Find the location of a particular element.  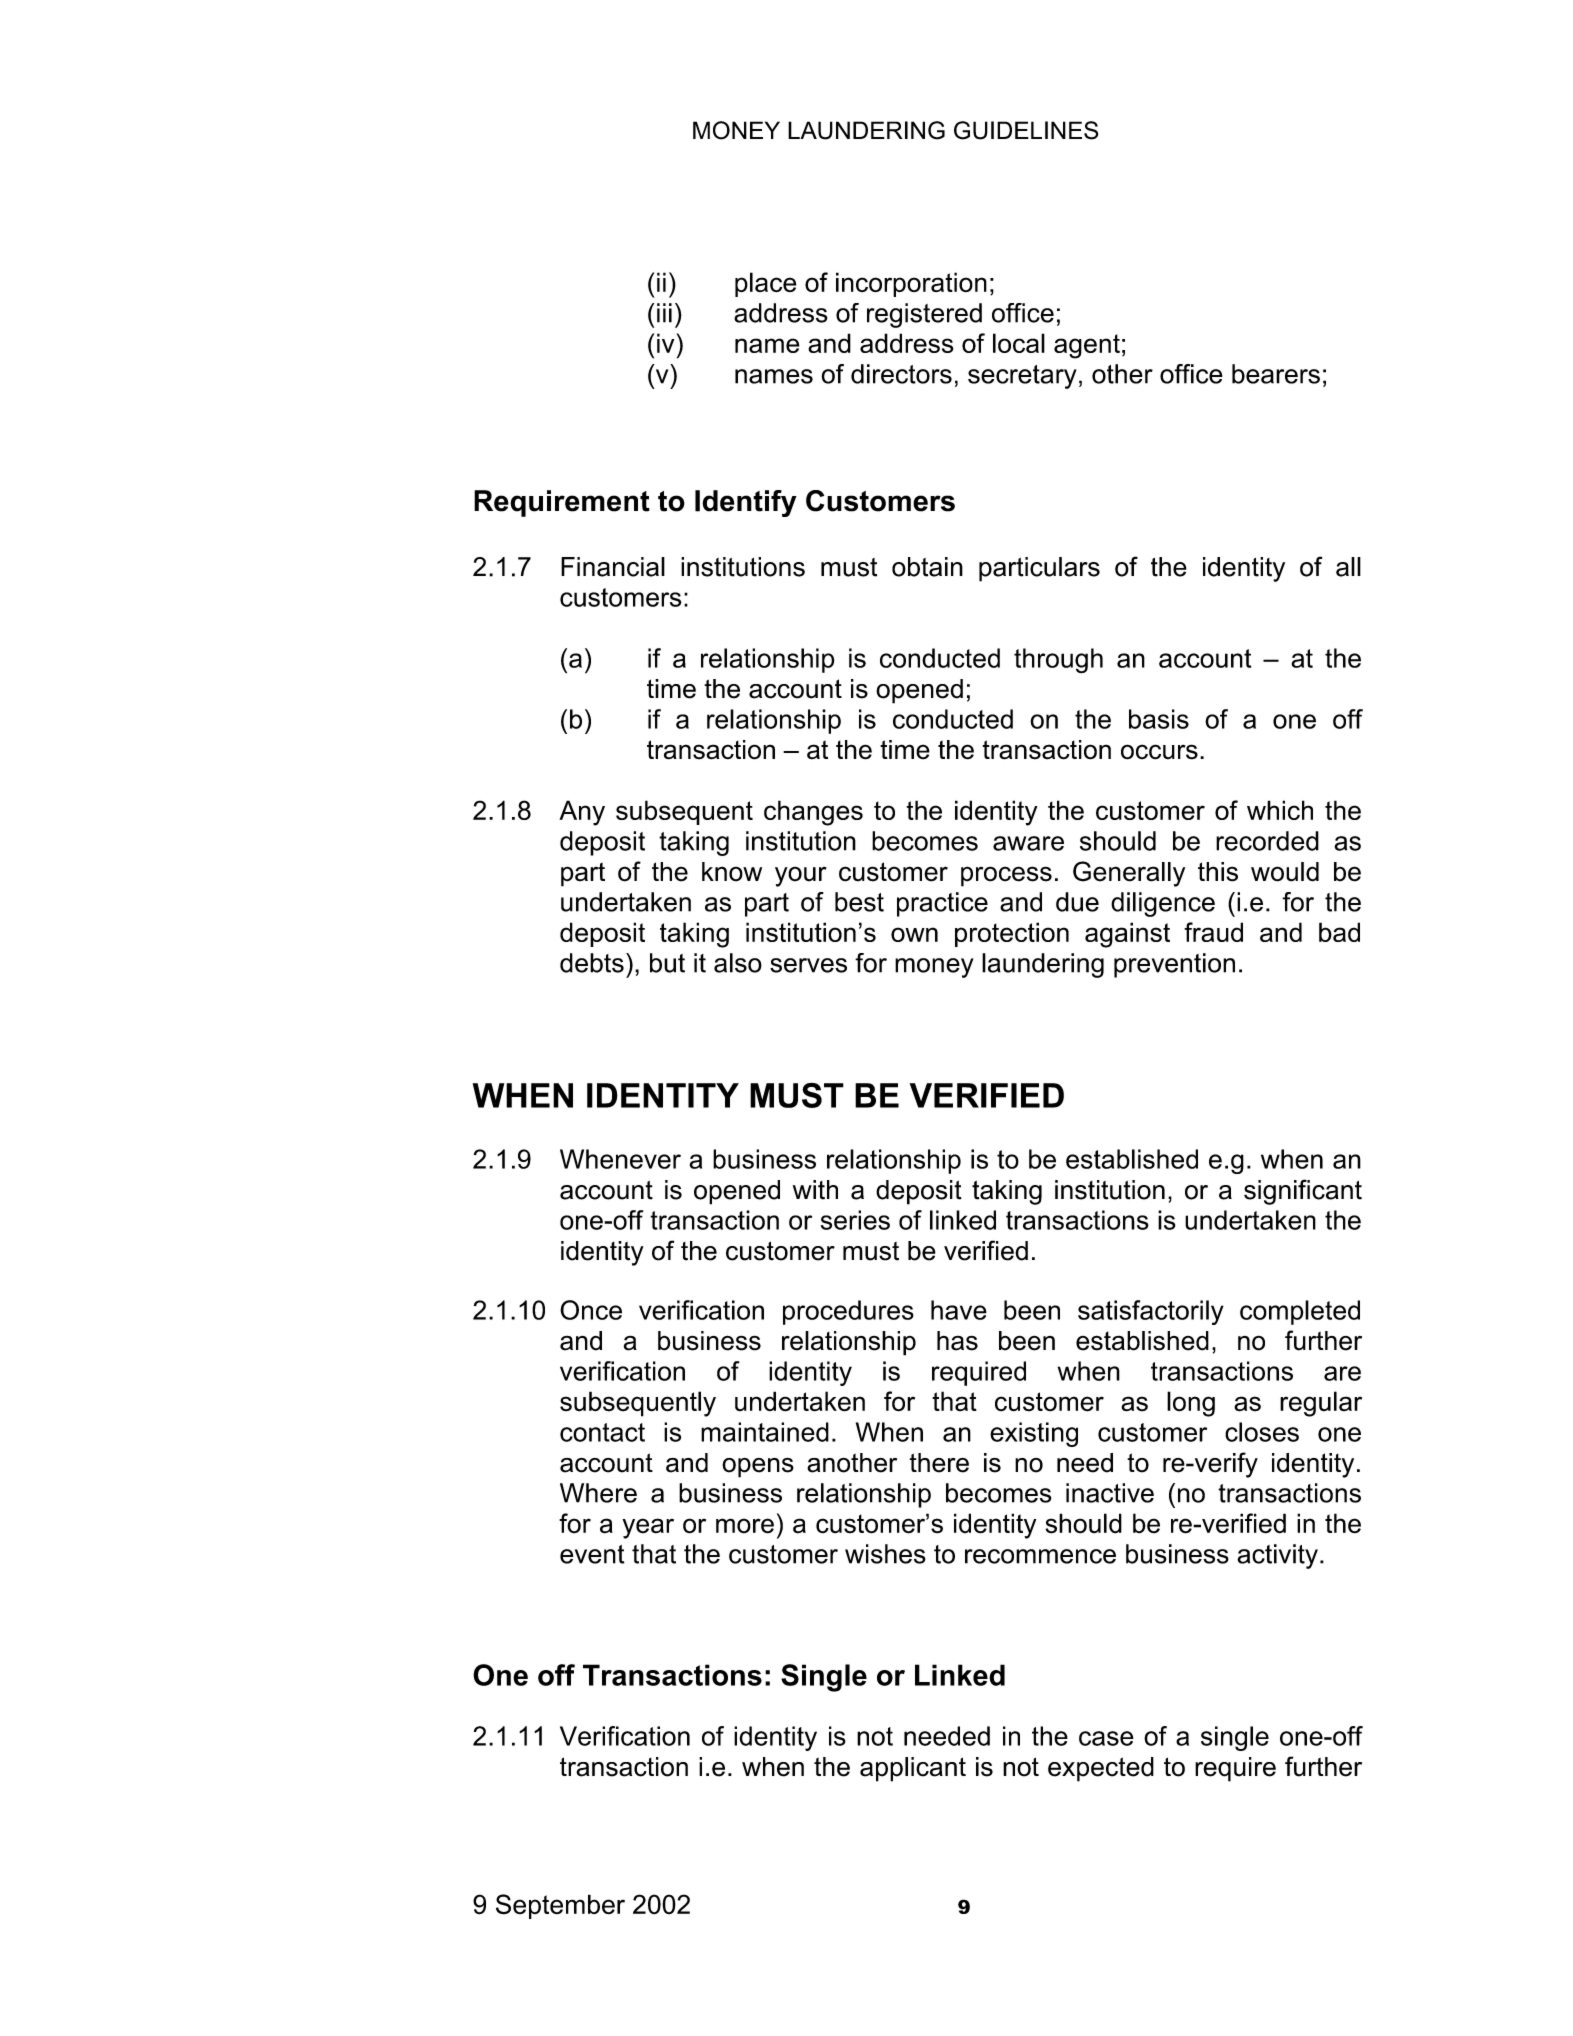

expected is located at coordinates (1101, 1769).
